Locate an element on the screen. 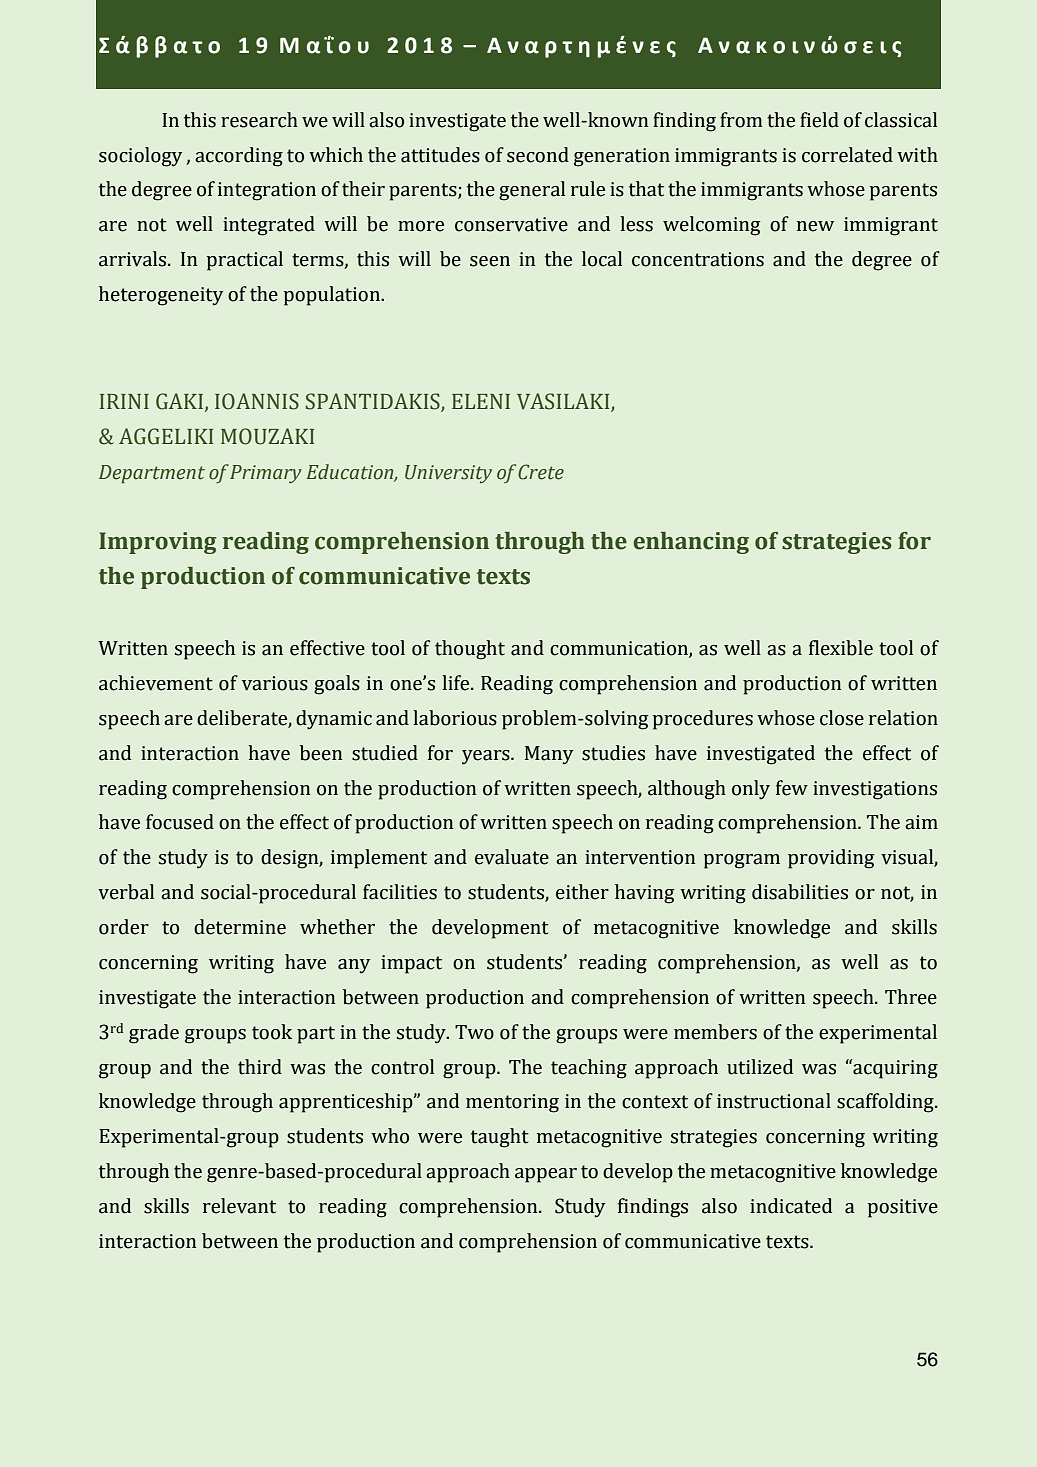 The image size is (1037, 1467). relevant is located at coordinates (239, 1206).
